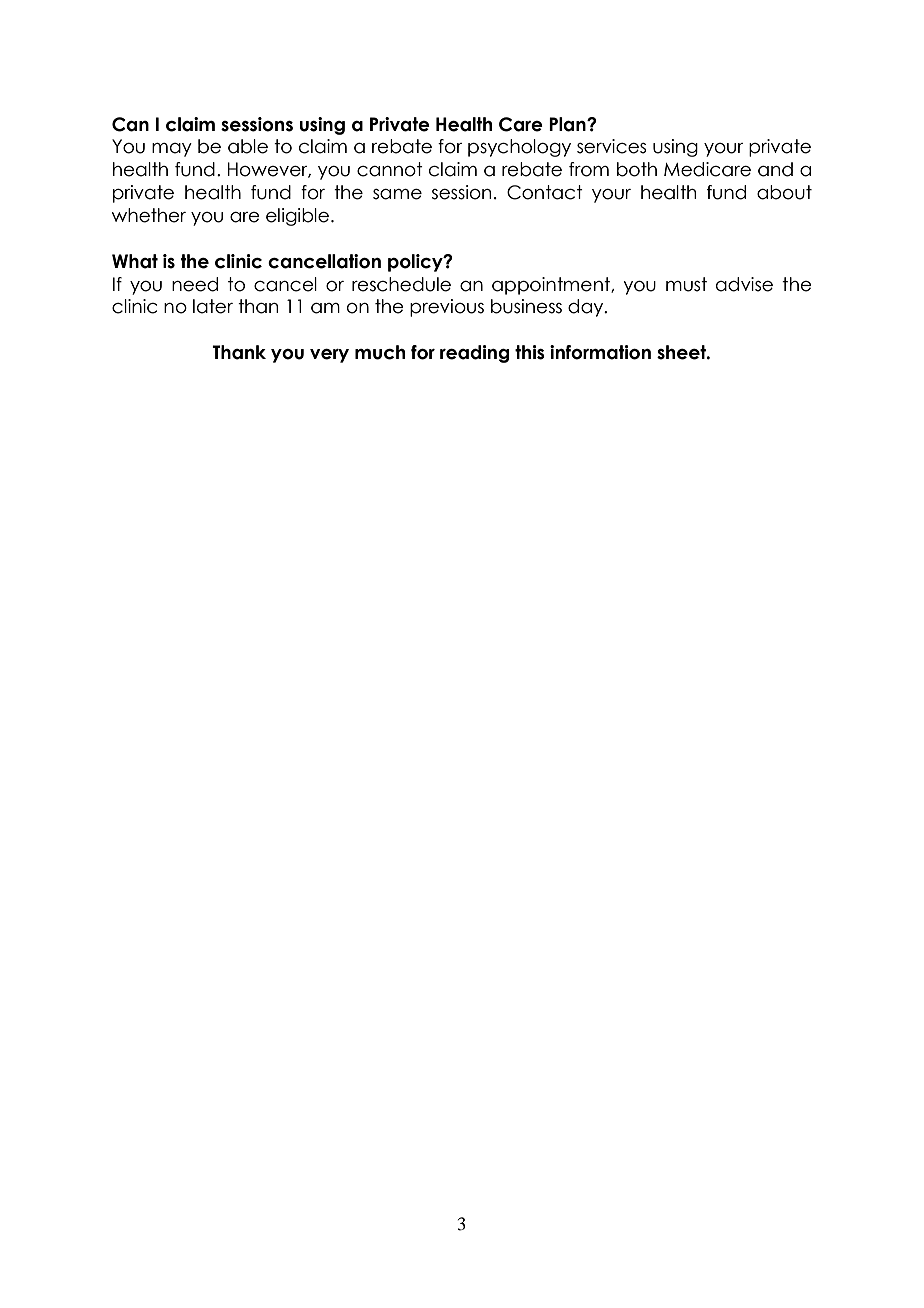 Image resolution: width=924 pixels, height=1308 pixels. Describe the element at coordinates (416, 263) in the screenshot. I see `policy` at that location.
